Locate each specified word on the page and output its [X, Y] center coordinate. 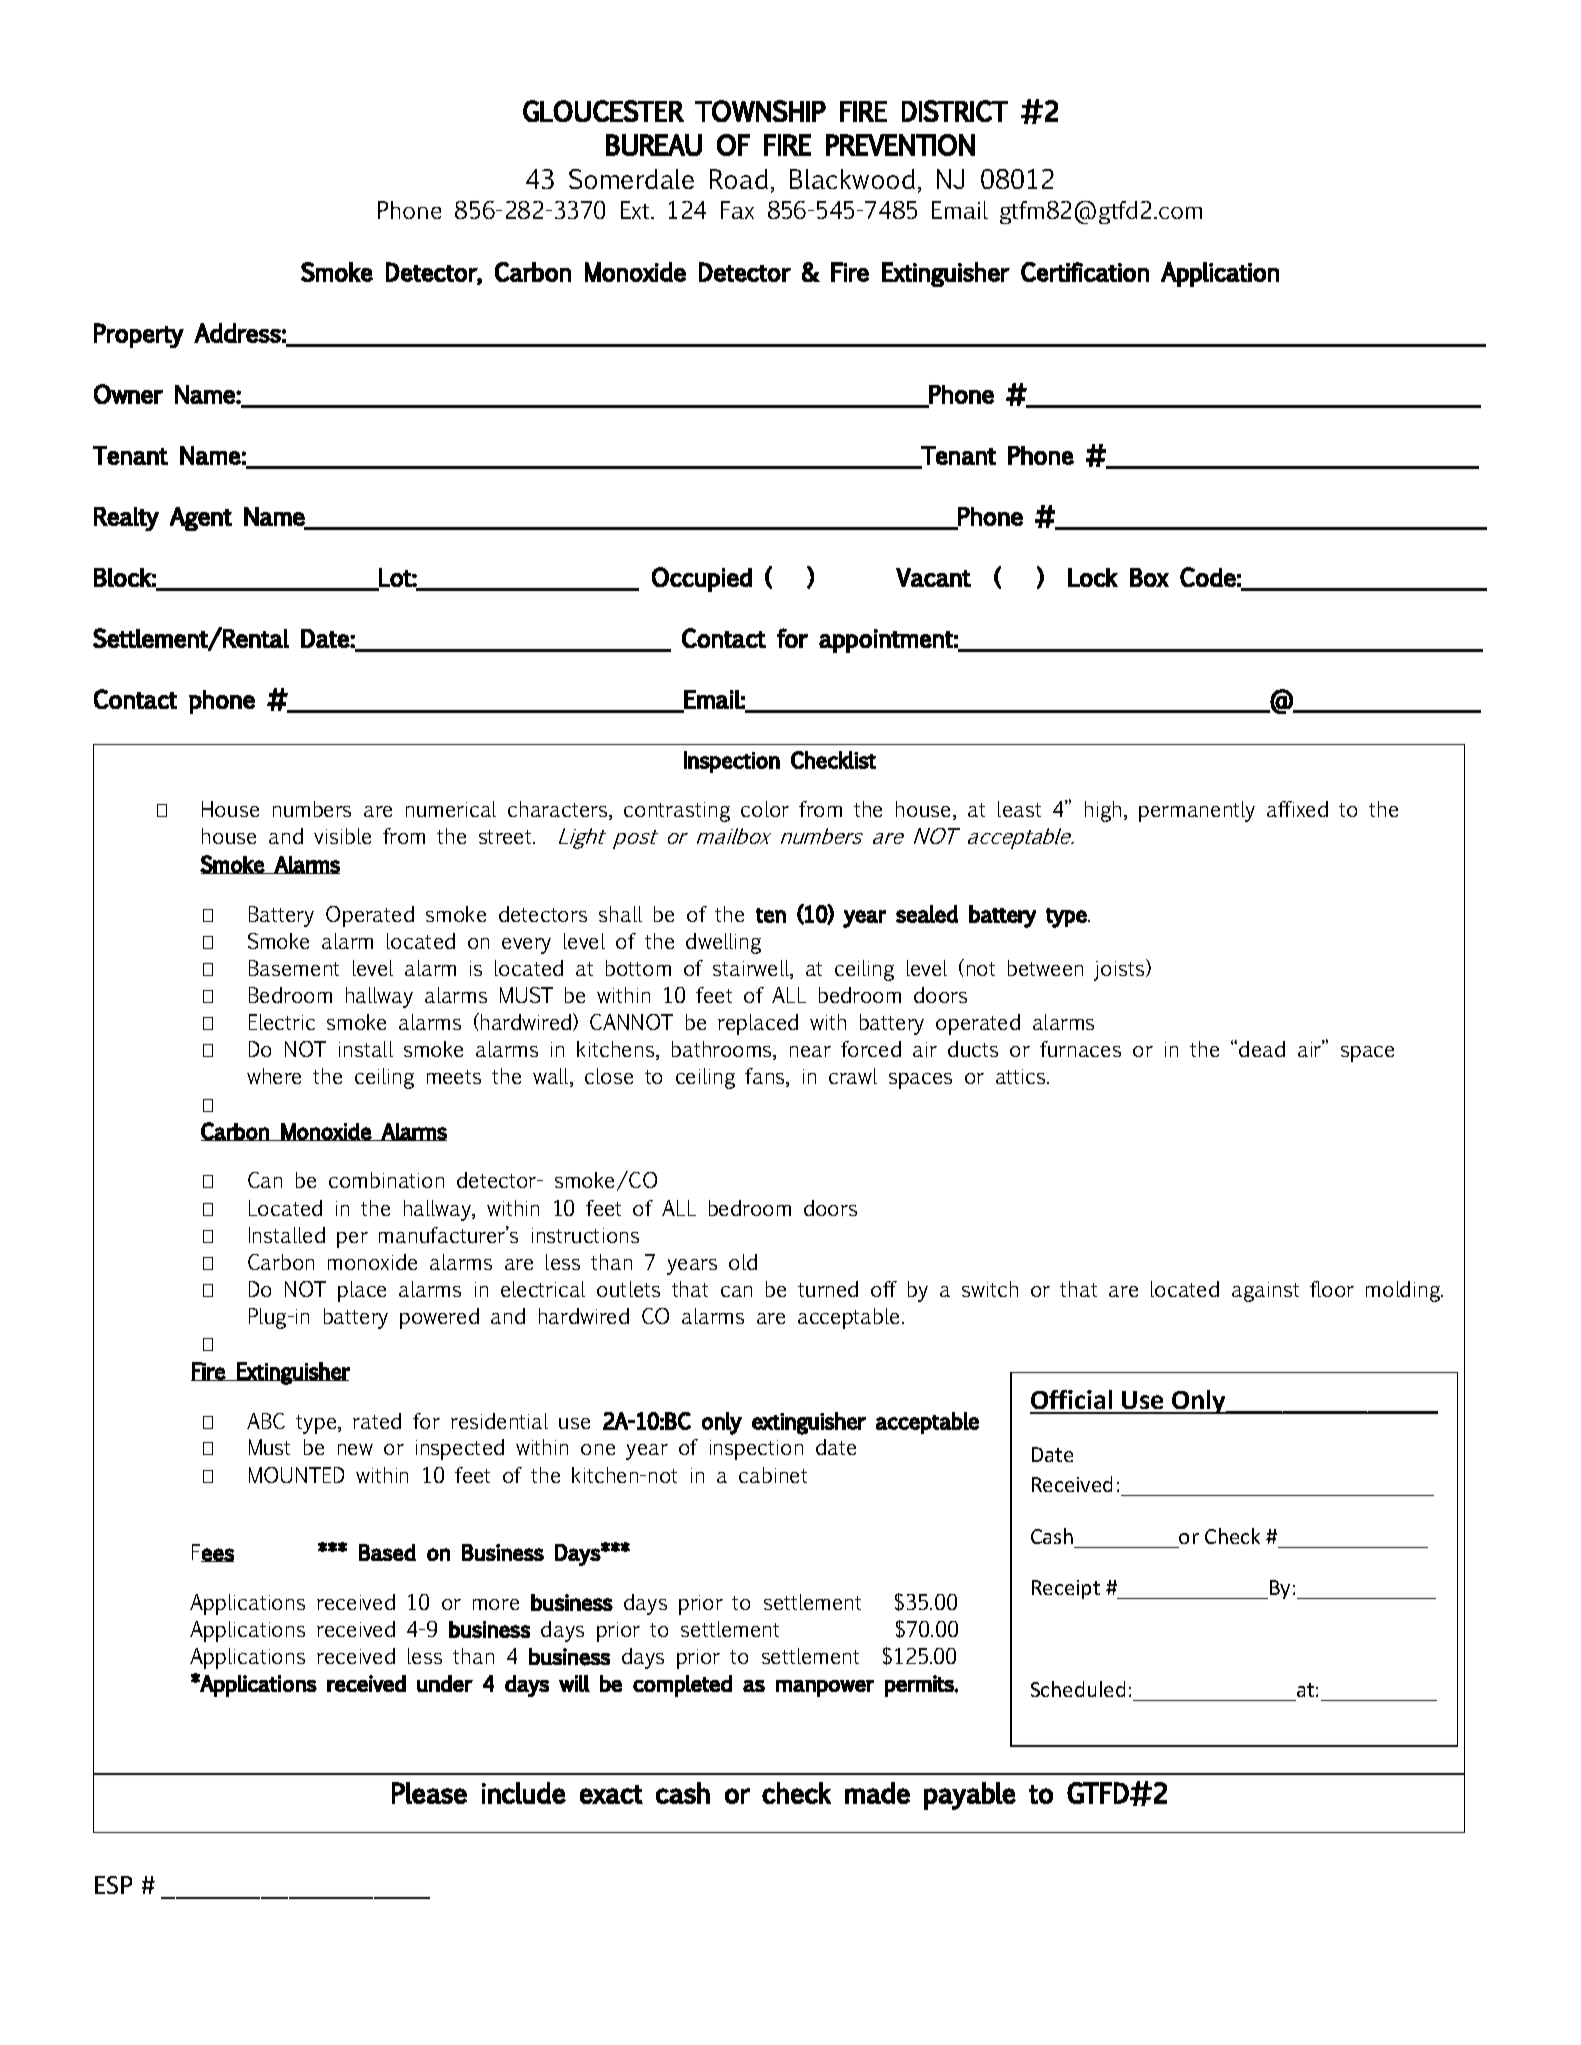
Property [139, 335]
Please [429, 1793]
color [765, 809]
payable [970, 1796]
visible [342, 836]
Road [739, 179]
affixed [1297, 809]
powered [439, 1318]
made [877, 1793]
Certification [1085, 272]
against [1265, 1292]
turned [828, 1289]
